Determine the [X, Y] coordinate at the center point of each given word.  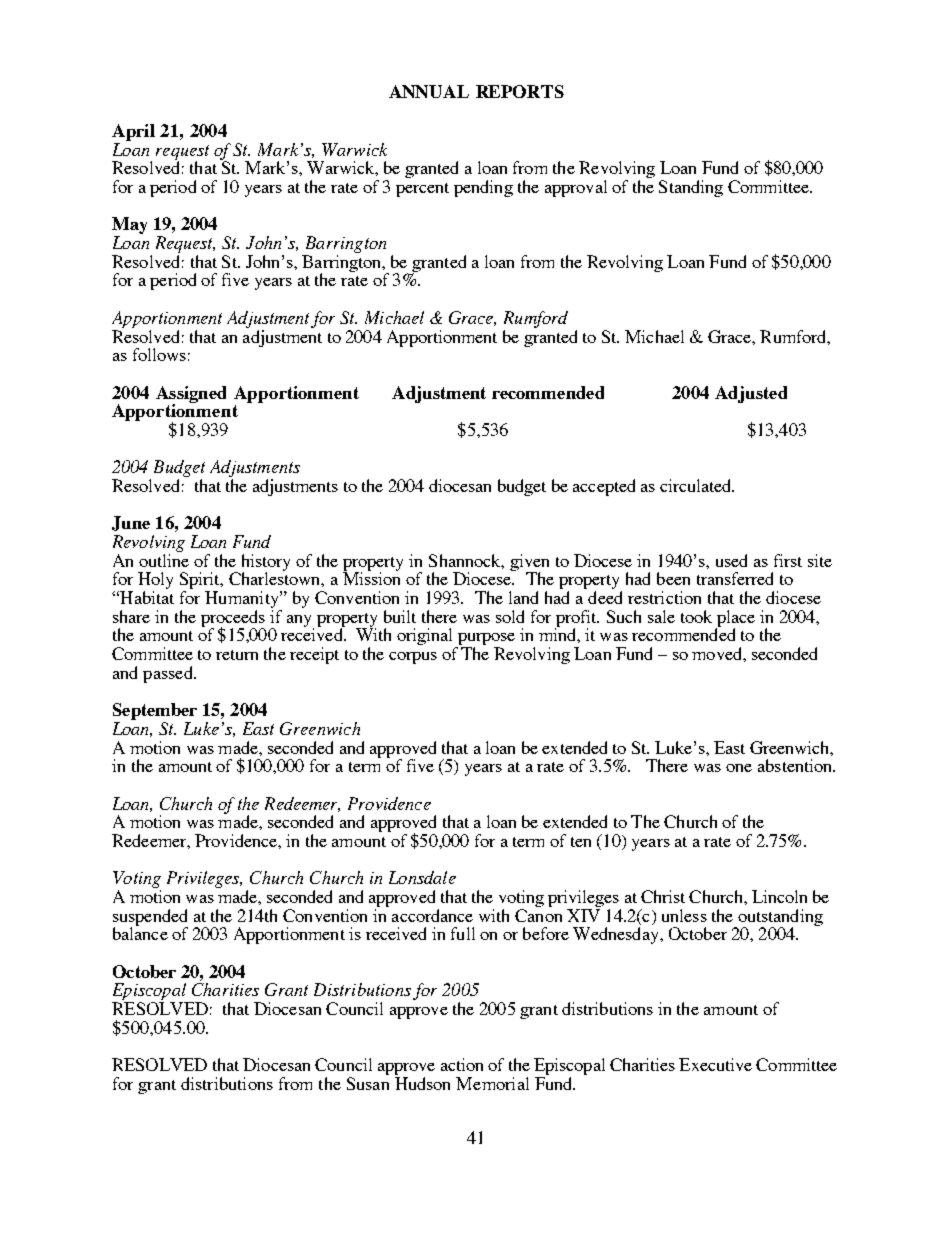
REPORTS [520, 91]
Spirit [201, 582]
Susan [368, 1083]
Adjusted [751, 394]
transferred [735, 578]
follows [159, 354]
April [133, 132]
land [523, 597]
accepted [604, 487]
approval [576, 188]
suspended [150, 918]
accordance [432, 915]
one [739, 768]
